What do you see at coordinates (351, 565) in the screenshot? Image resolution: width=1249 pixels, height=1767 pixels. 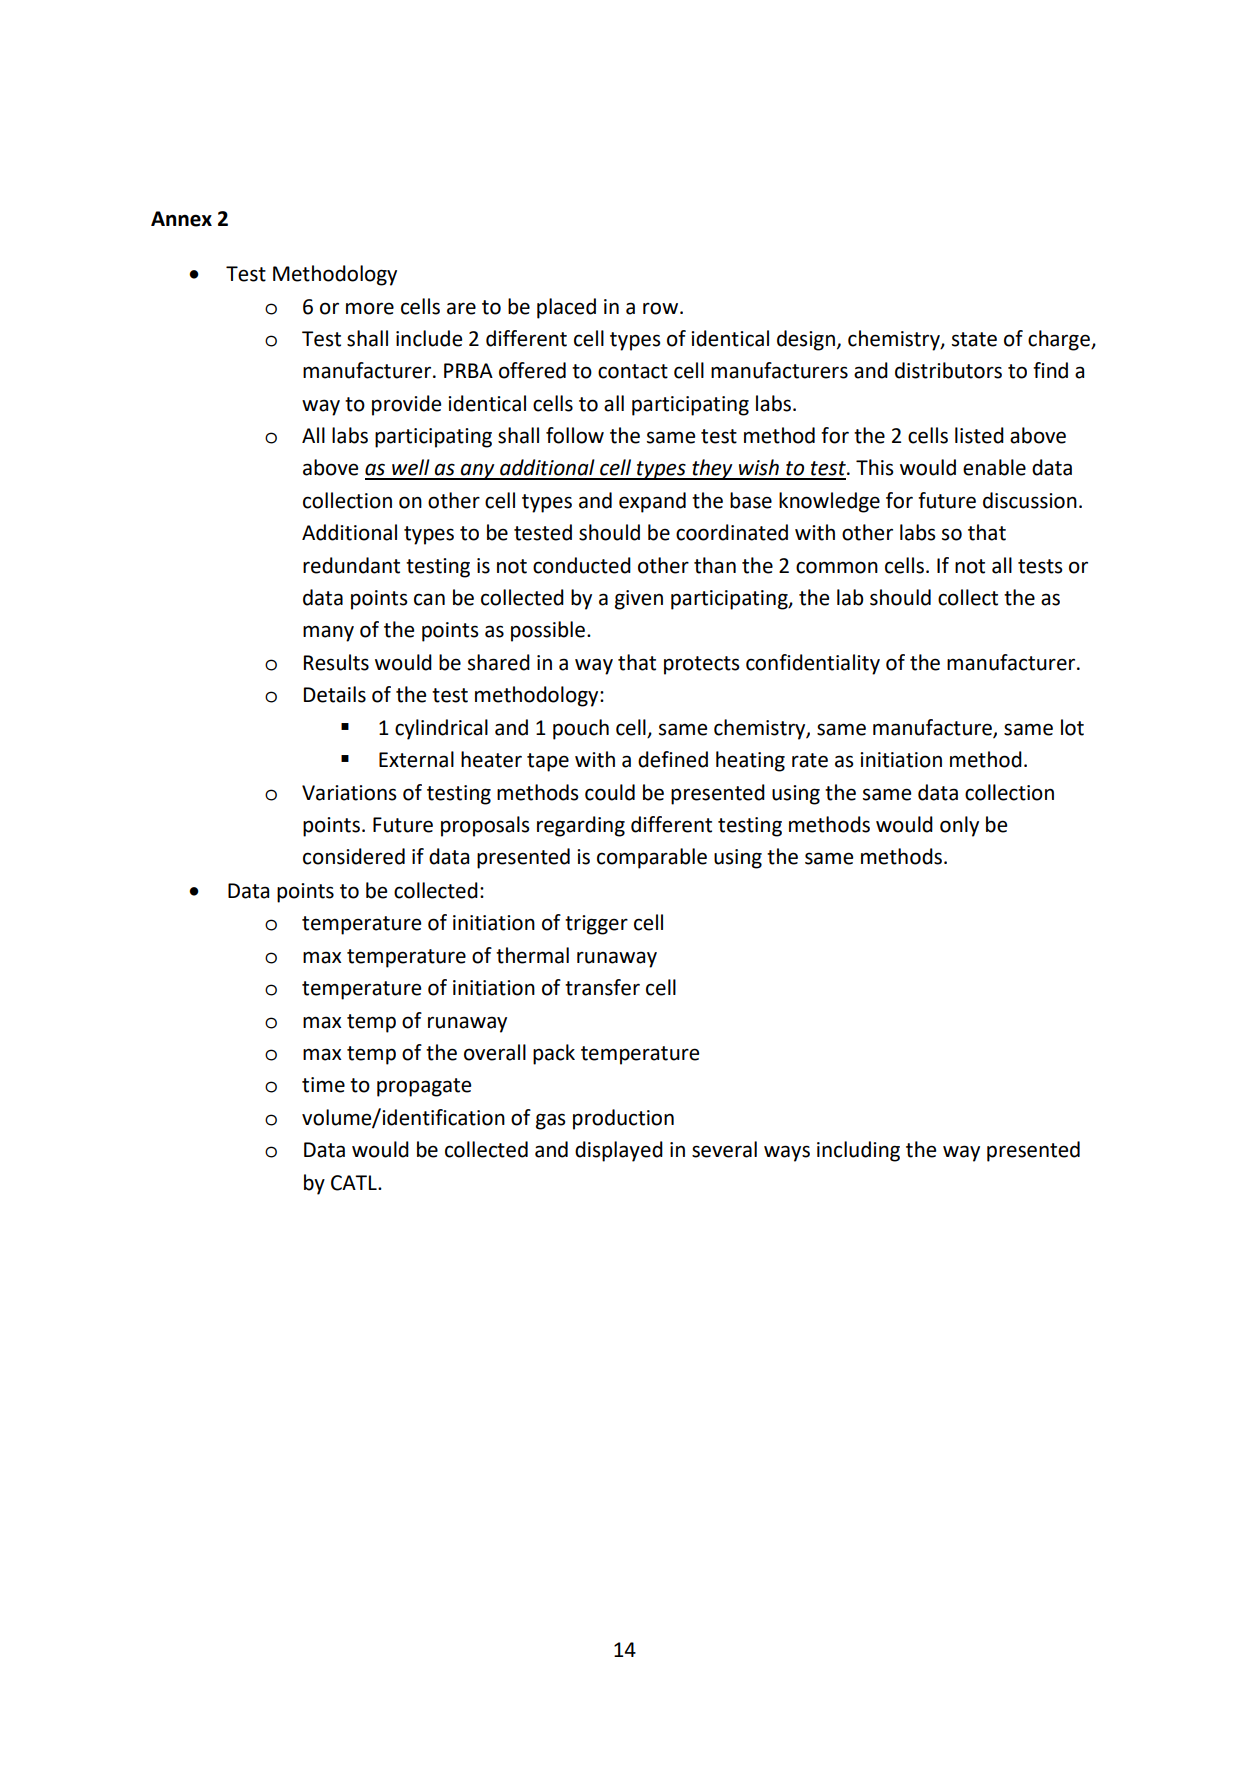 I see `redundant` at bounding box center [351, 565].
